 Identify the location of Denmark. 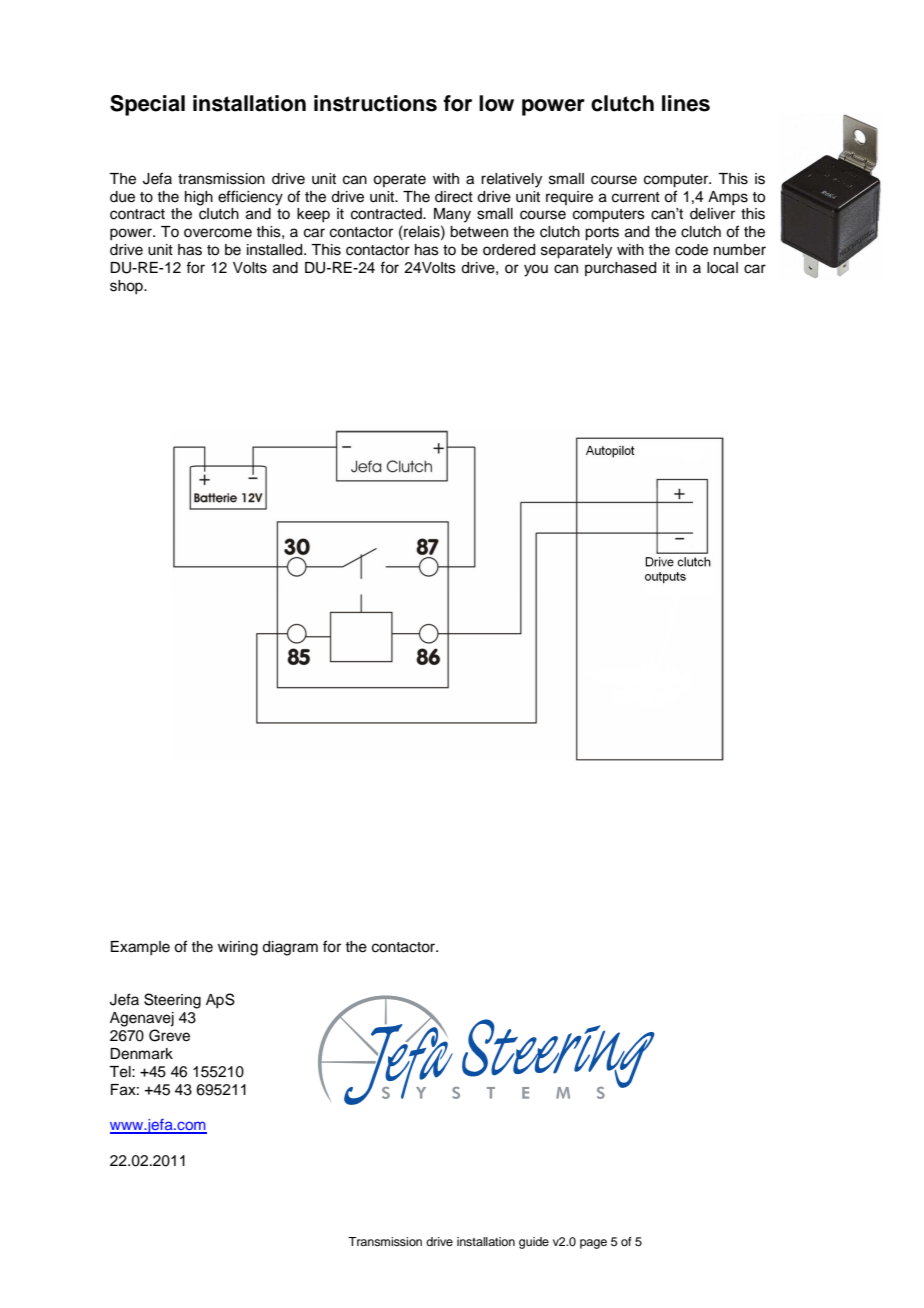
(141, 1054).
